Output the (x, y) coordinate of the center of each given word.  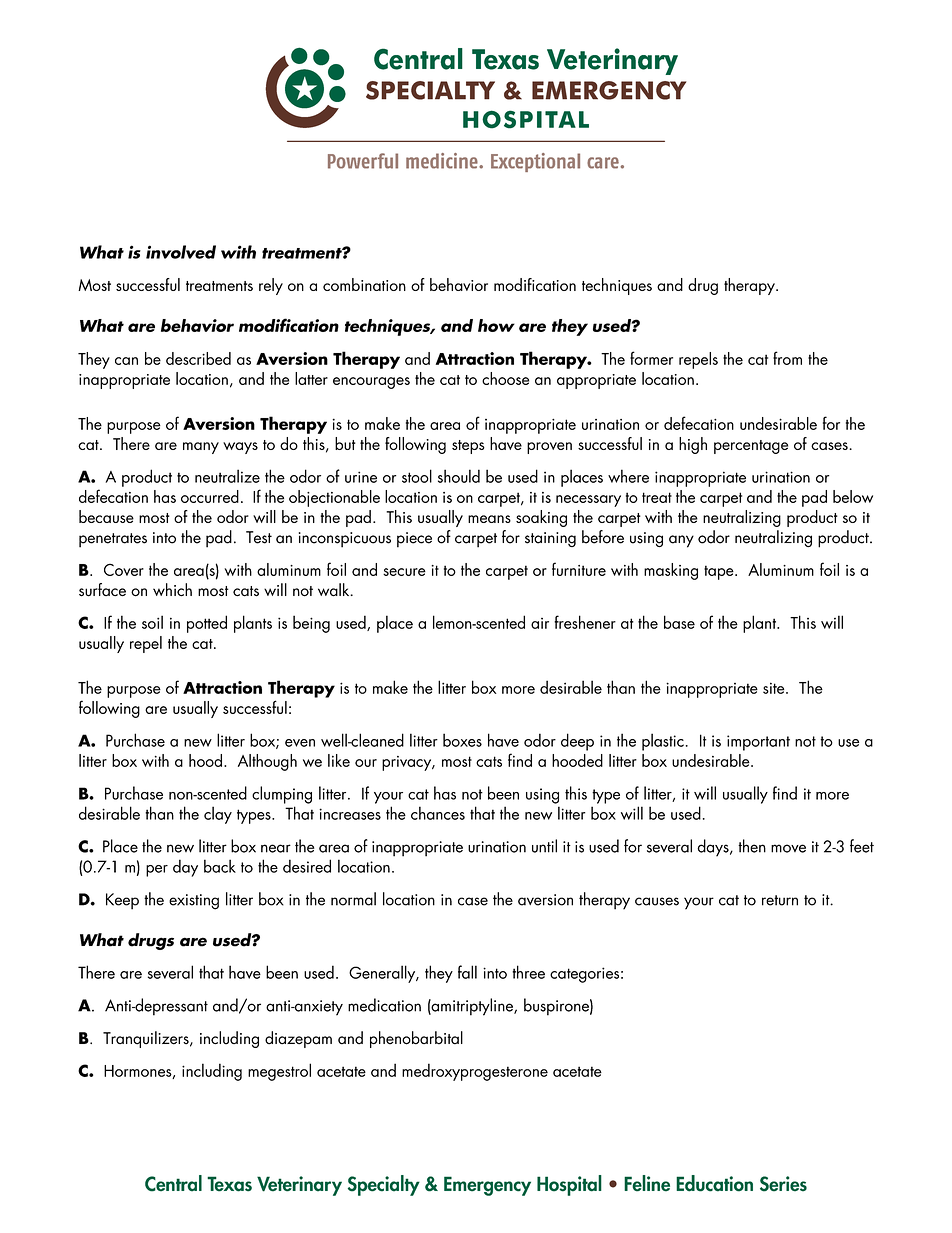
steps (468, 447)
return (780, 900)
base (679, 622)
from (787, 358)
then (752, 846)
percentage (751, 447)
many (201, 448)
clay (218, 815)
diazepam (298, 1039)
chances (438, 813)
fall (467, 972)
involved (181, 252)
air (540, 623)
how (496, 325)
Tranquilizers (147, 1039)
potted (207, 624)
